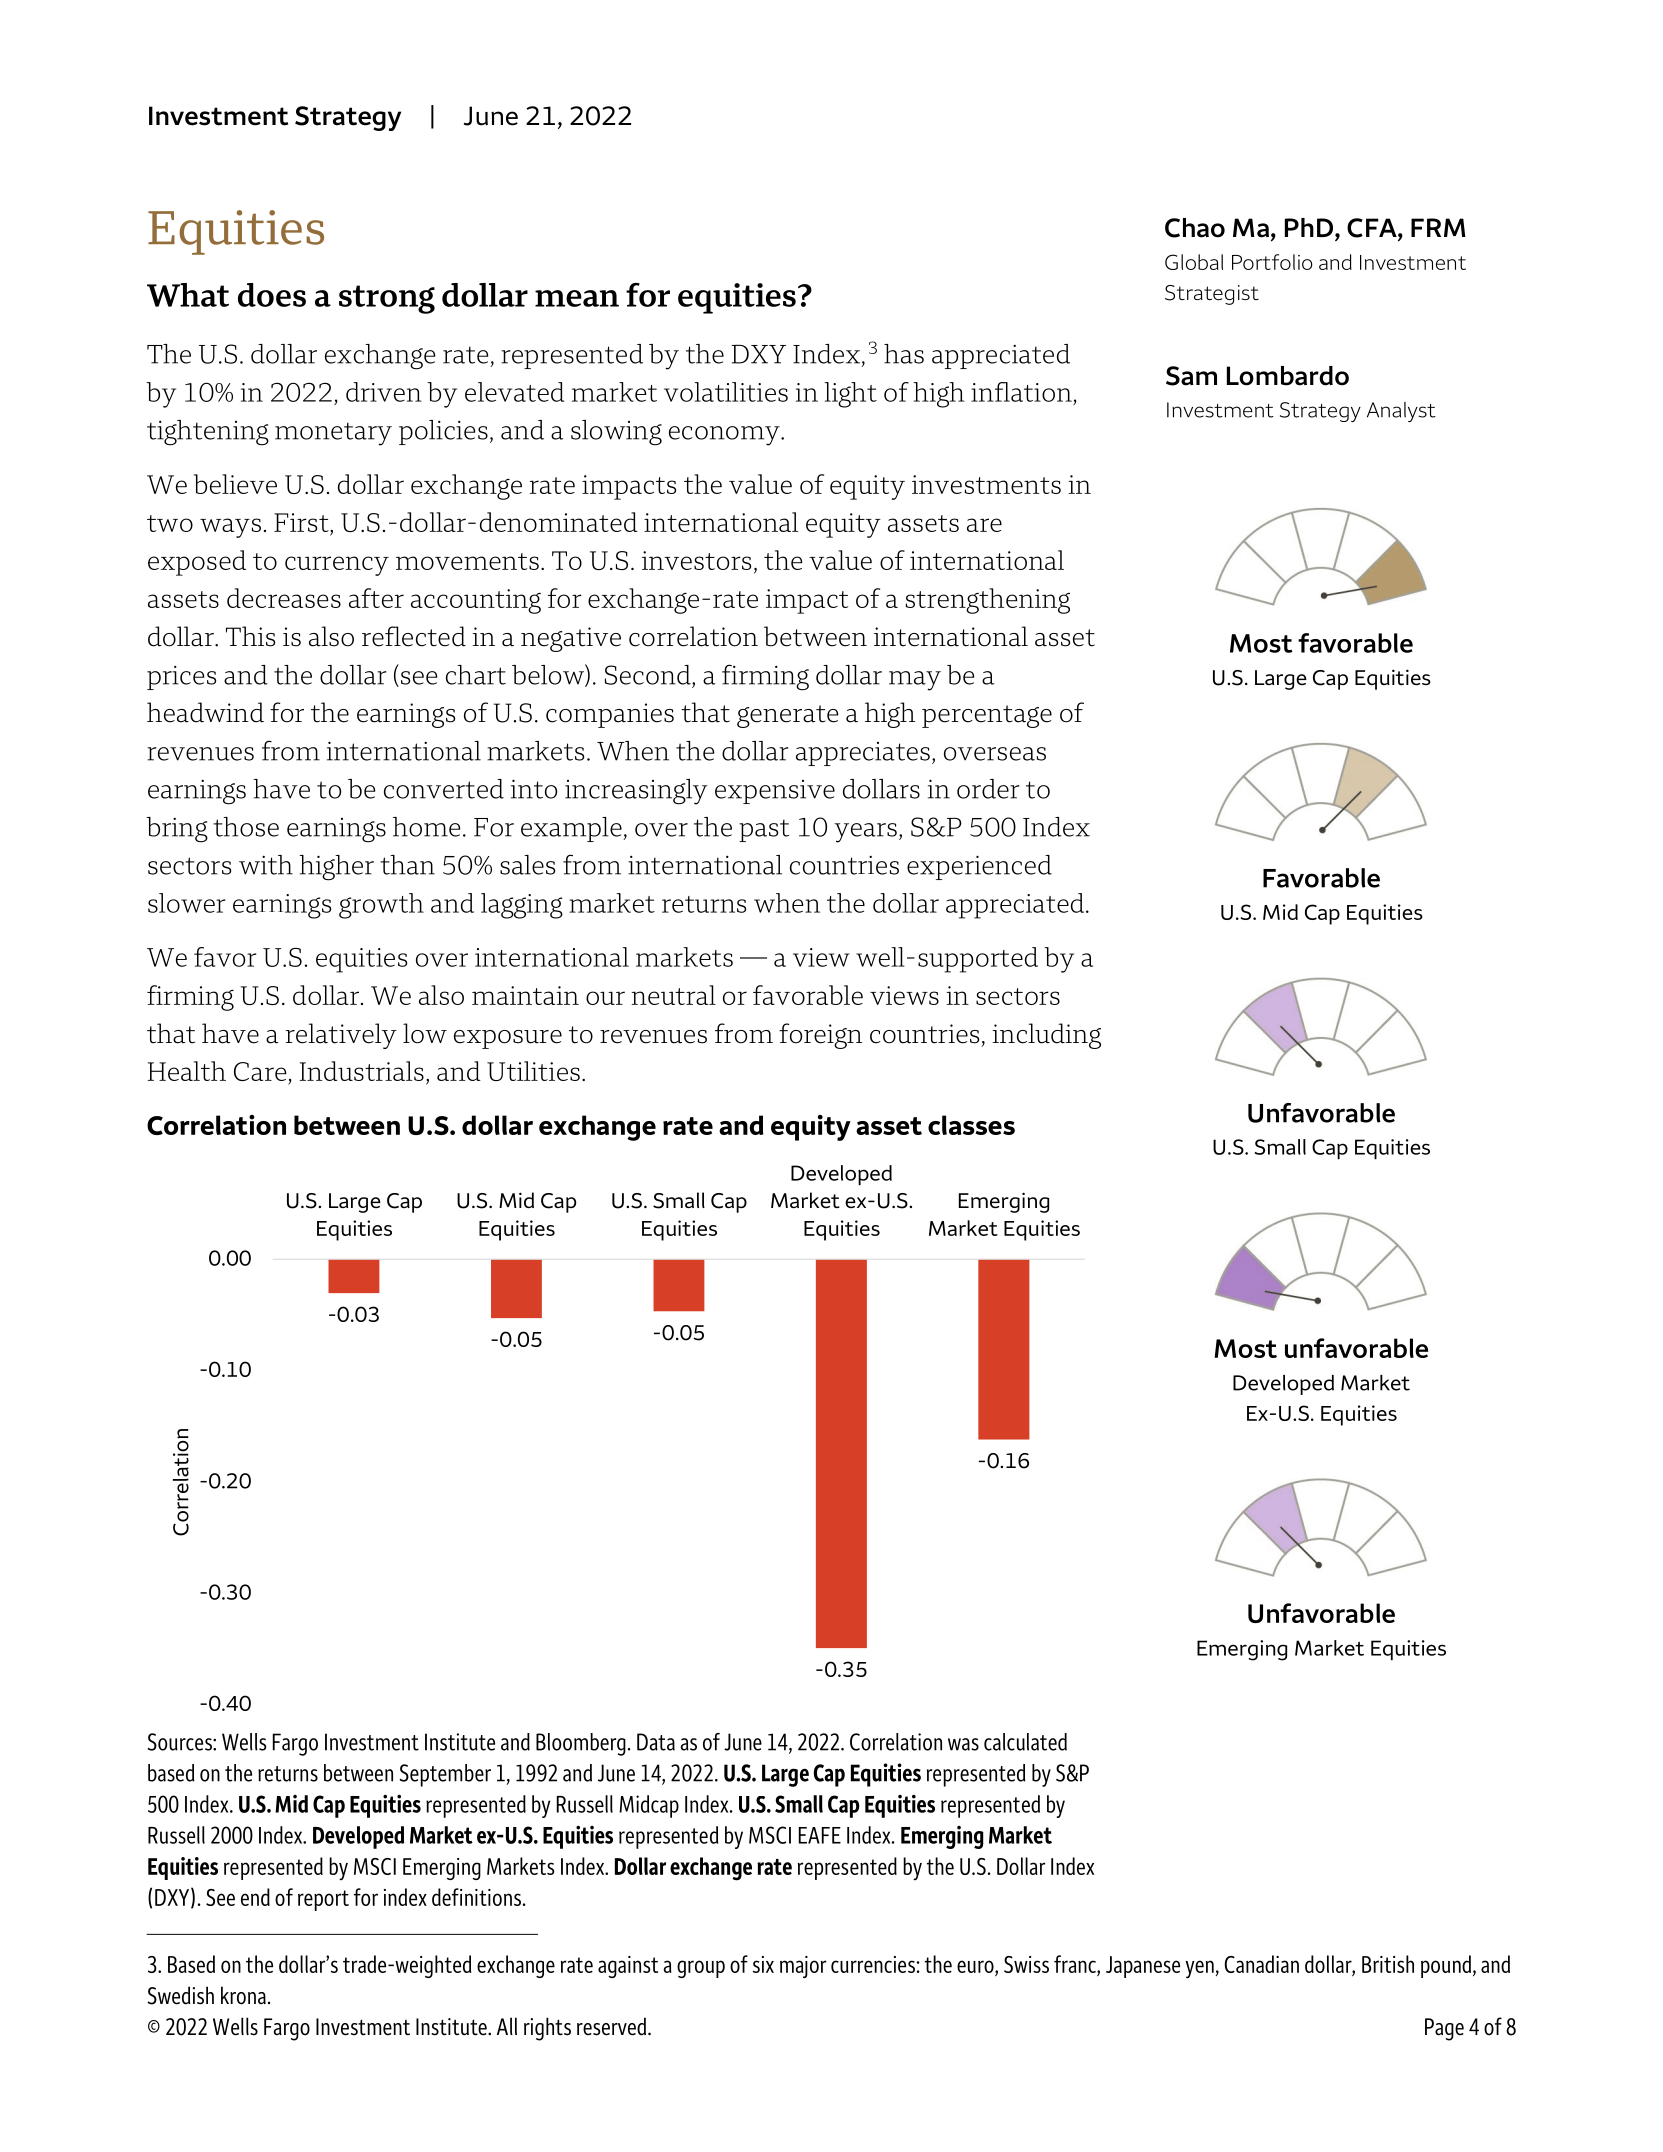 This screenshot has height=2152, width=1663. I want to click on Portfolio, so click(1272, 262).
